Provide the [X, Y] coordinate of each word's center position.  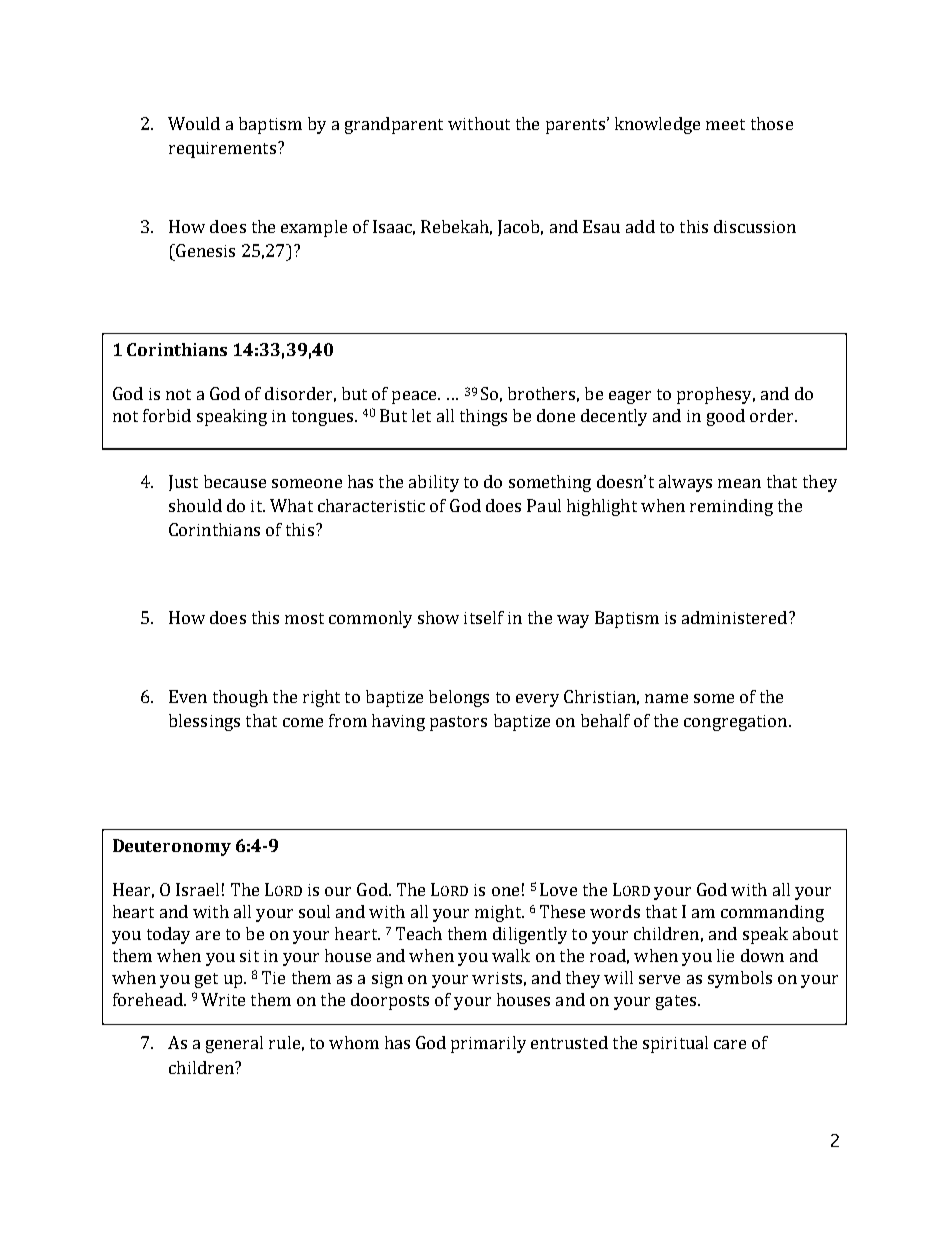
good [726, 417]
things [483, 417]
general [234, 1044]
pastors [458, 723]
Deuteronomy [172, 847]
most [304, 618]
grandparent [394, 125]
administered [734, 617]
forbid [167, 415]
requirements [222, 150]
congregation [737, 723]
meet [725, 124]
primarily [488, 1044]
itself [484, 617]
